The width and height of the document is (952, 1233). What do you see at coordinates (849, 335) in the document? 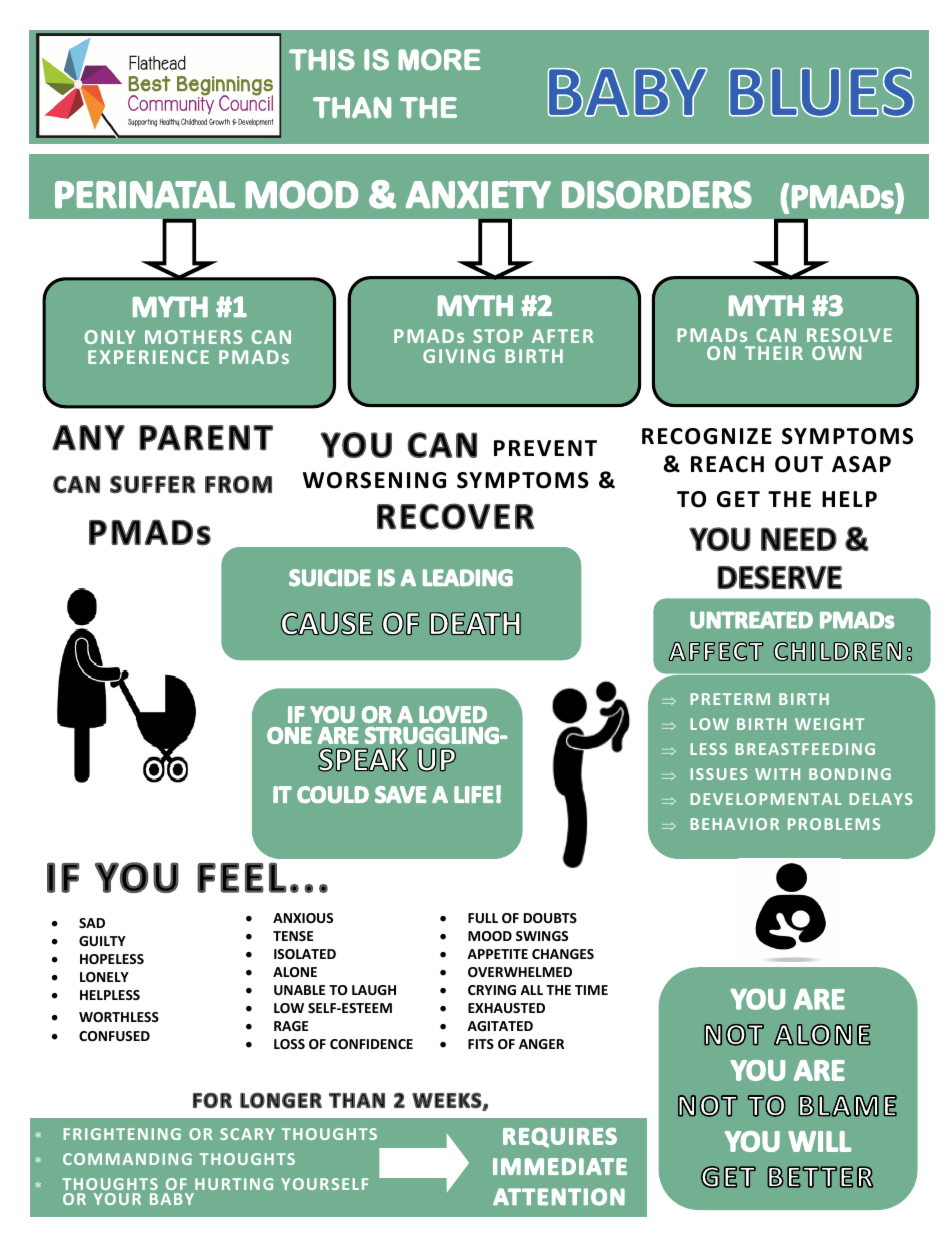
I see `RESOLVE` at bounding box center [849, 335].
